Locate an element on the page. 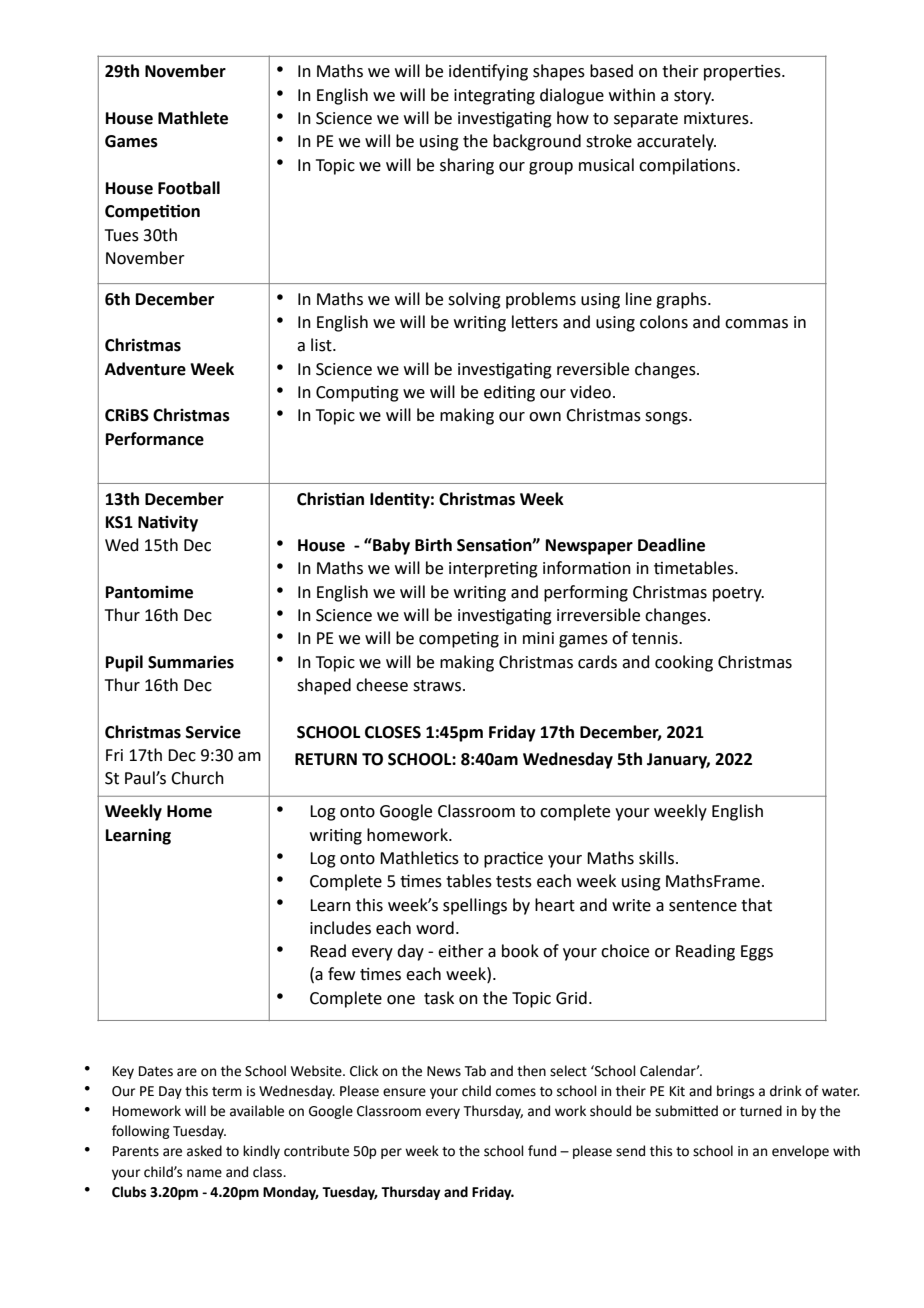  Football is located at coordinates (189, 188).
